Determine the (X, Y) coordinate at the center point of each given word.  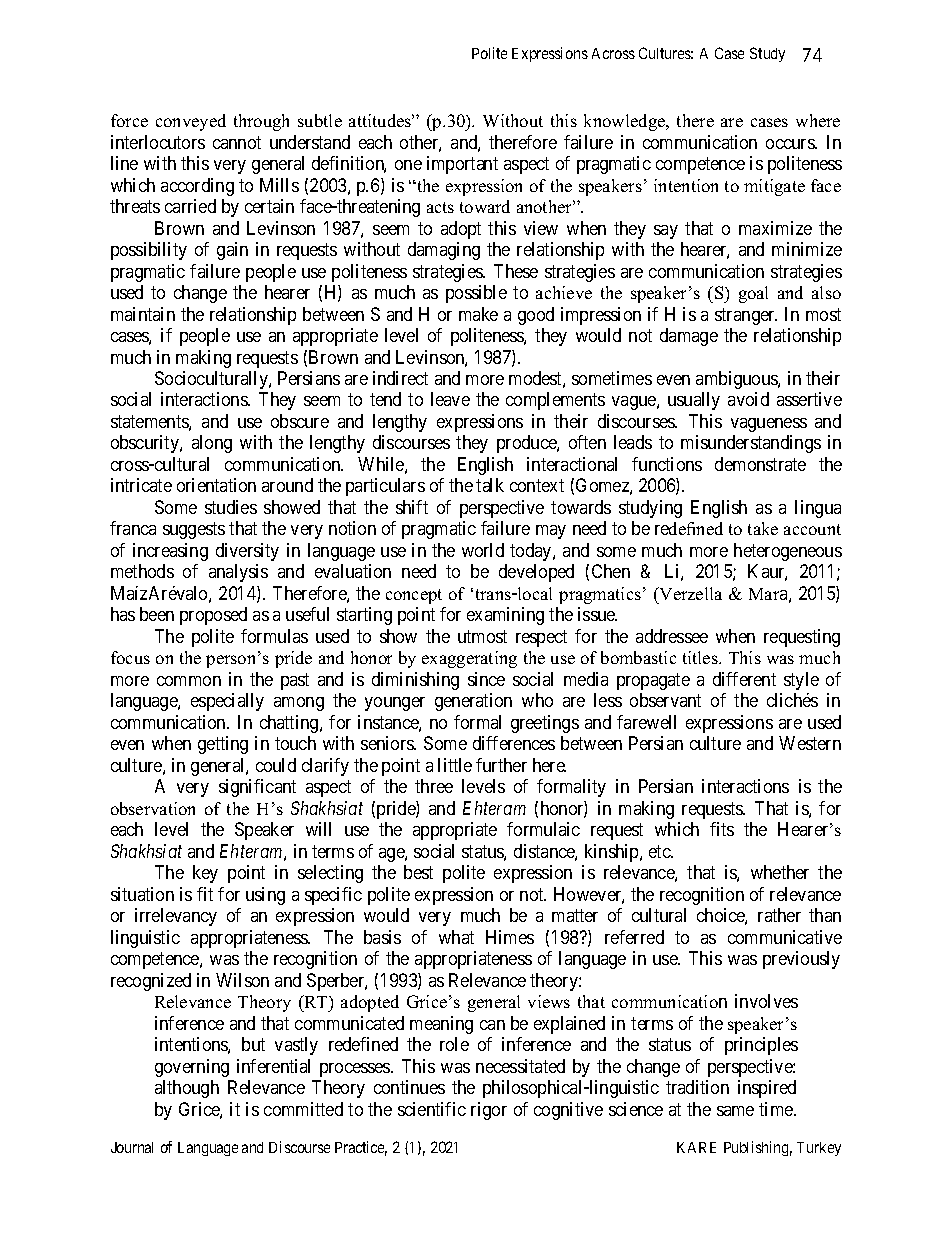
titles (701, 657)
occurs (791, 144)
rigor (489, 1111)
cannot (237, 142)
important (462, 165)
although (187, 1089)
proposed (213, 616)
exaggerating (469, 659)
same (735, 1111)
